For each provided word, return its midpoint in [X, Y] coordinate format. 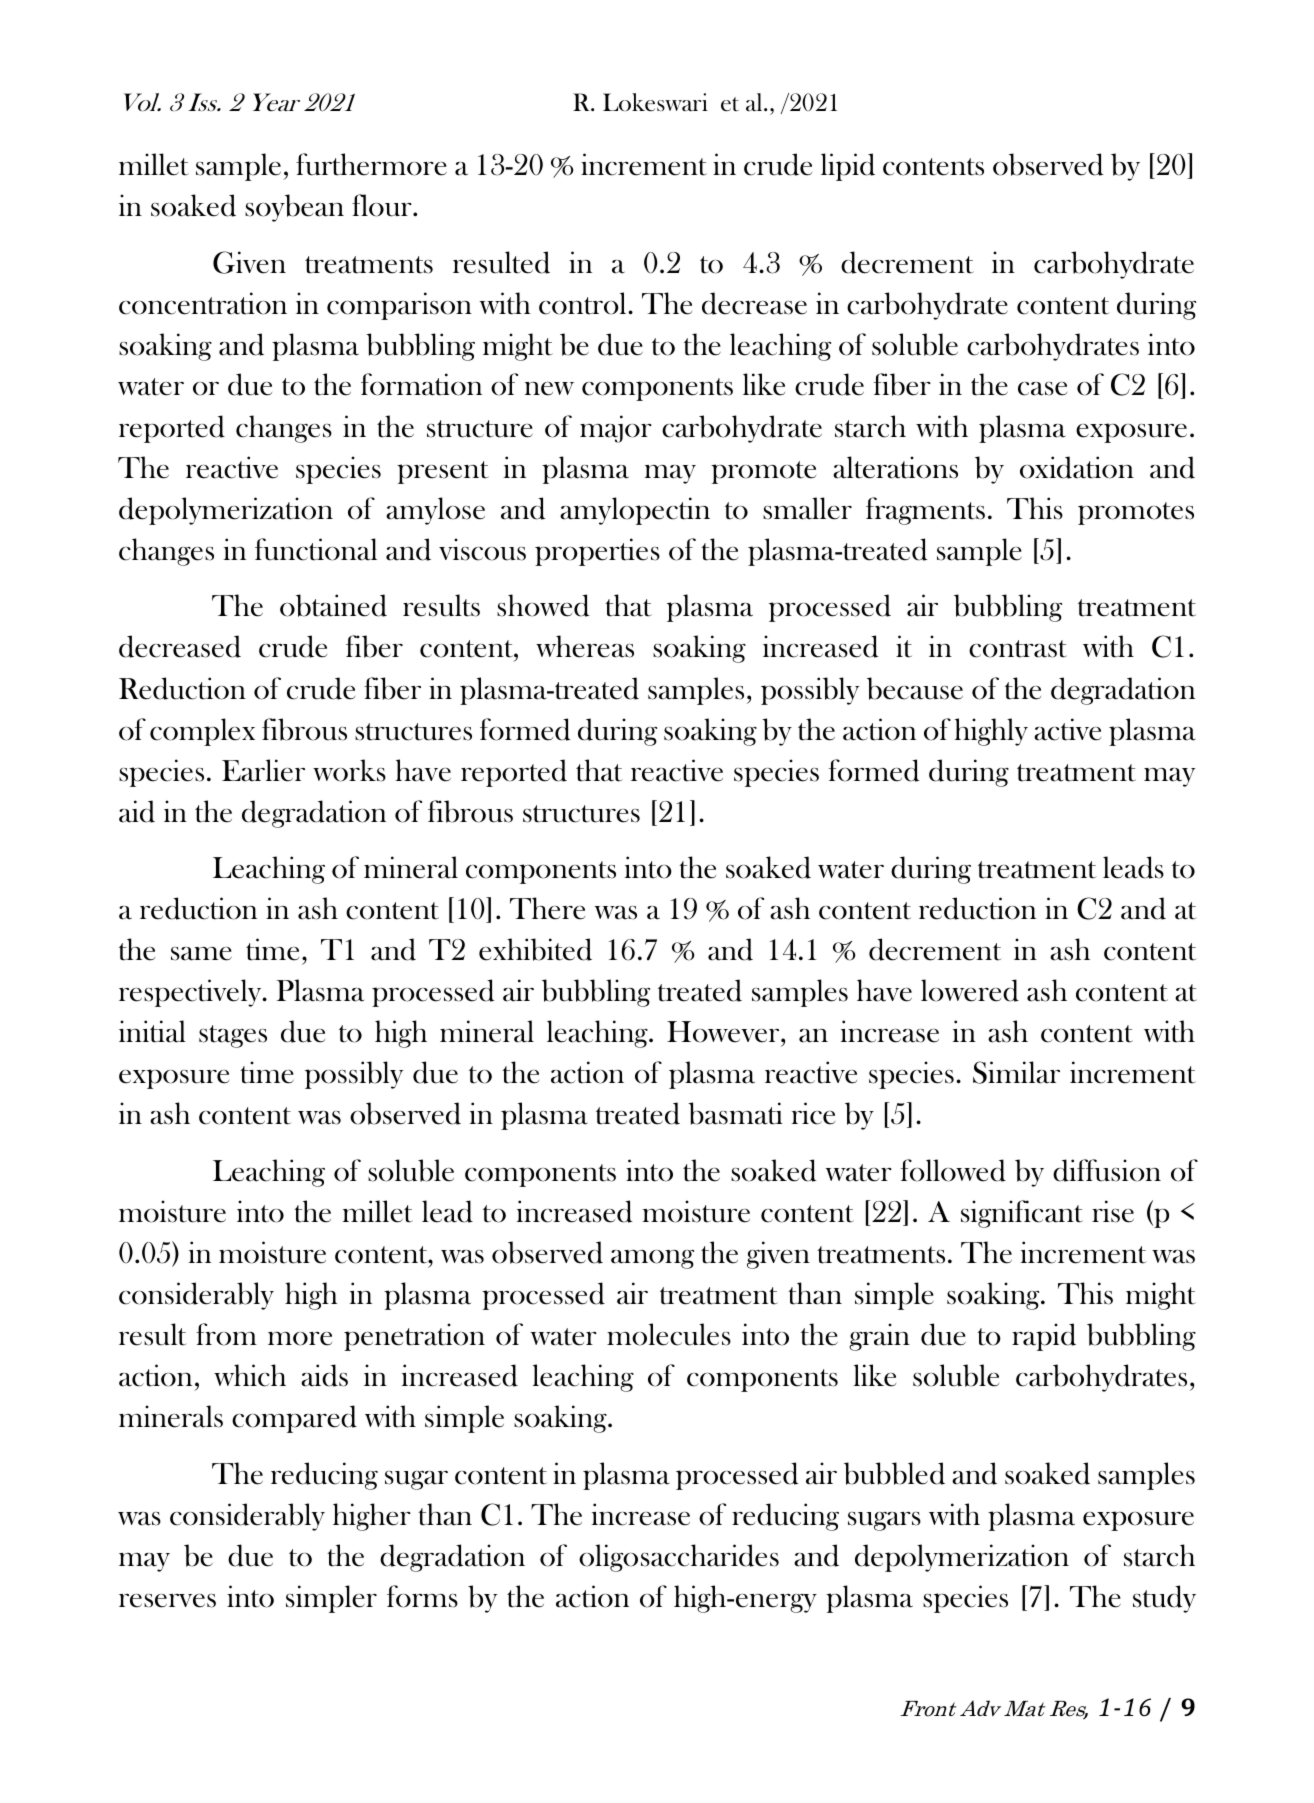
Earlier [263, 770]
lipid [848, 167]
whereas [585, 646]
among [652, 1259]
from [226, 1334]
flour [383, 205]
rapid [1044, 1337]
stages [233, 1036]
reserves [167, 1601]
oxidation [1077, 467]
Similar [1016, 1072]
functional [316, 549]
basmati [735, 1113]
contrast [1018, 649]
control [584, 303]
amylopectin [635, 511]
